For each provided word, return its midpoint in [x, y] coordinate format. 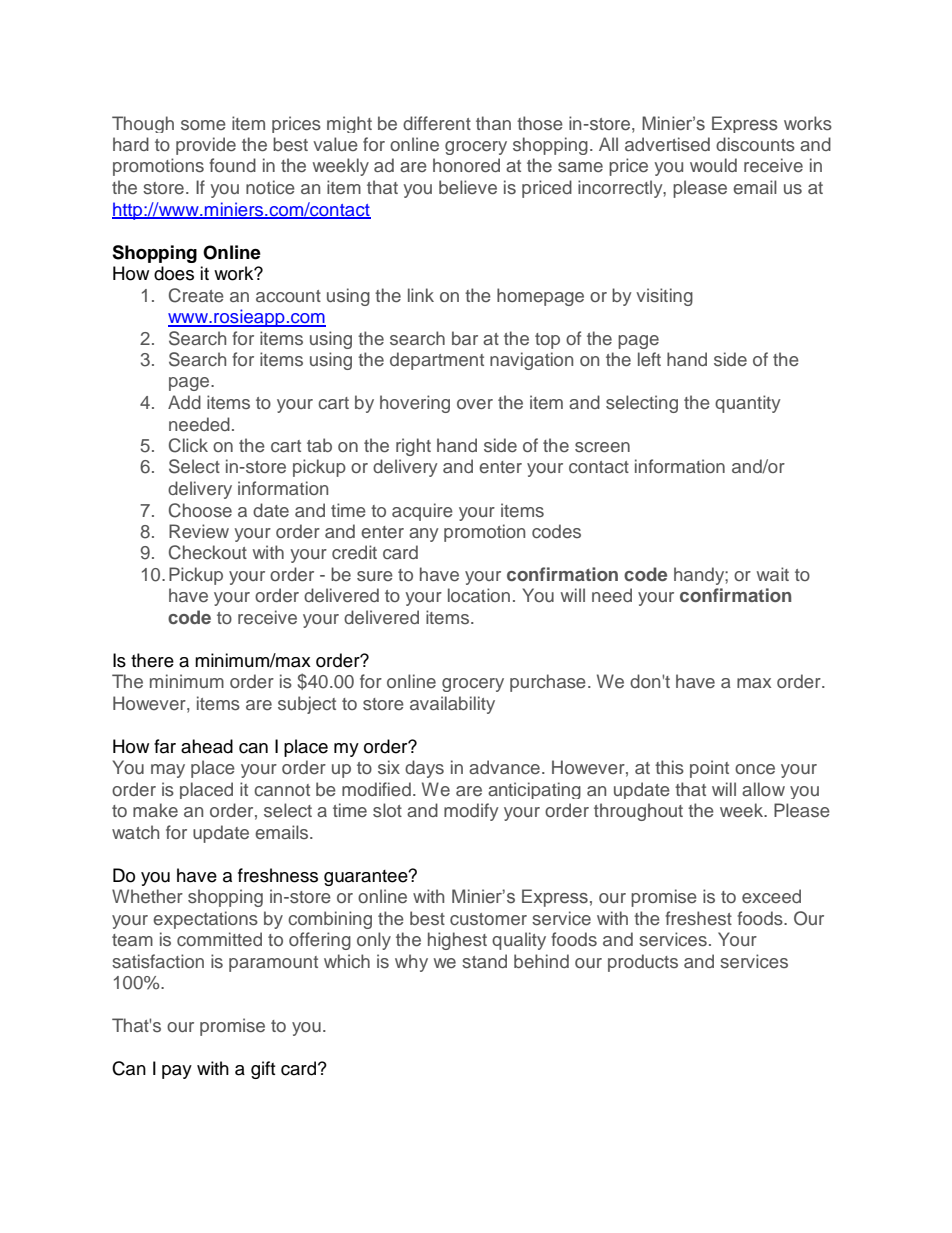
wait [773, 574]
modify [471, 812]
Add [184, 402]
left [649, 359]
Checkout [208, 552]
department [437, 361]
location [479, 595]
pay [177, 1072]
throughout [638, 812]
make [155, 810]
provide [206, 146]
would [713, 165]
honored [466, 165]
